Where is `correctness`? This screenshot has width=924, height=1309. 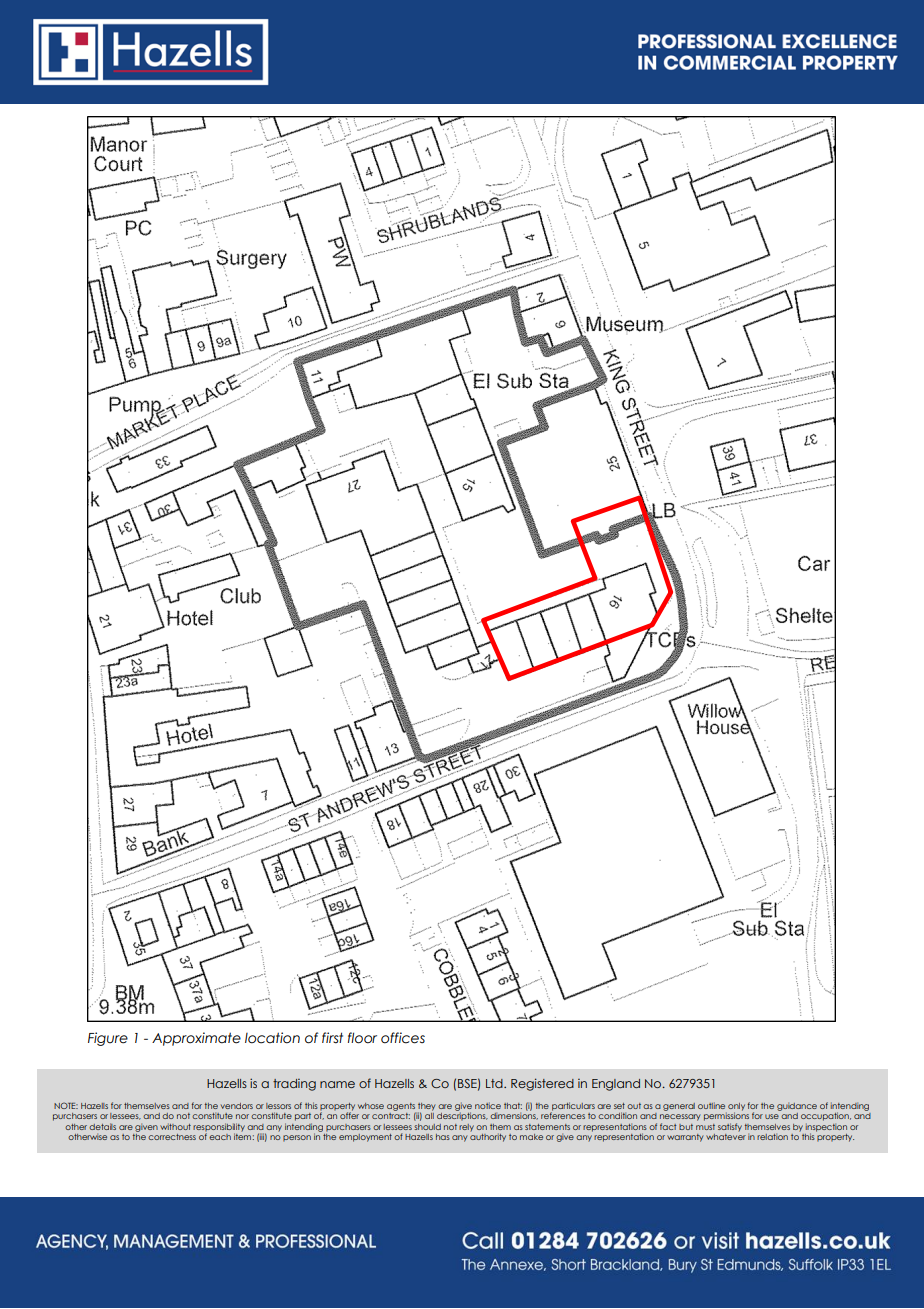
correctness is located at coordinates (172, 1137).
